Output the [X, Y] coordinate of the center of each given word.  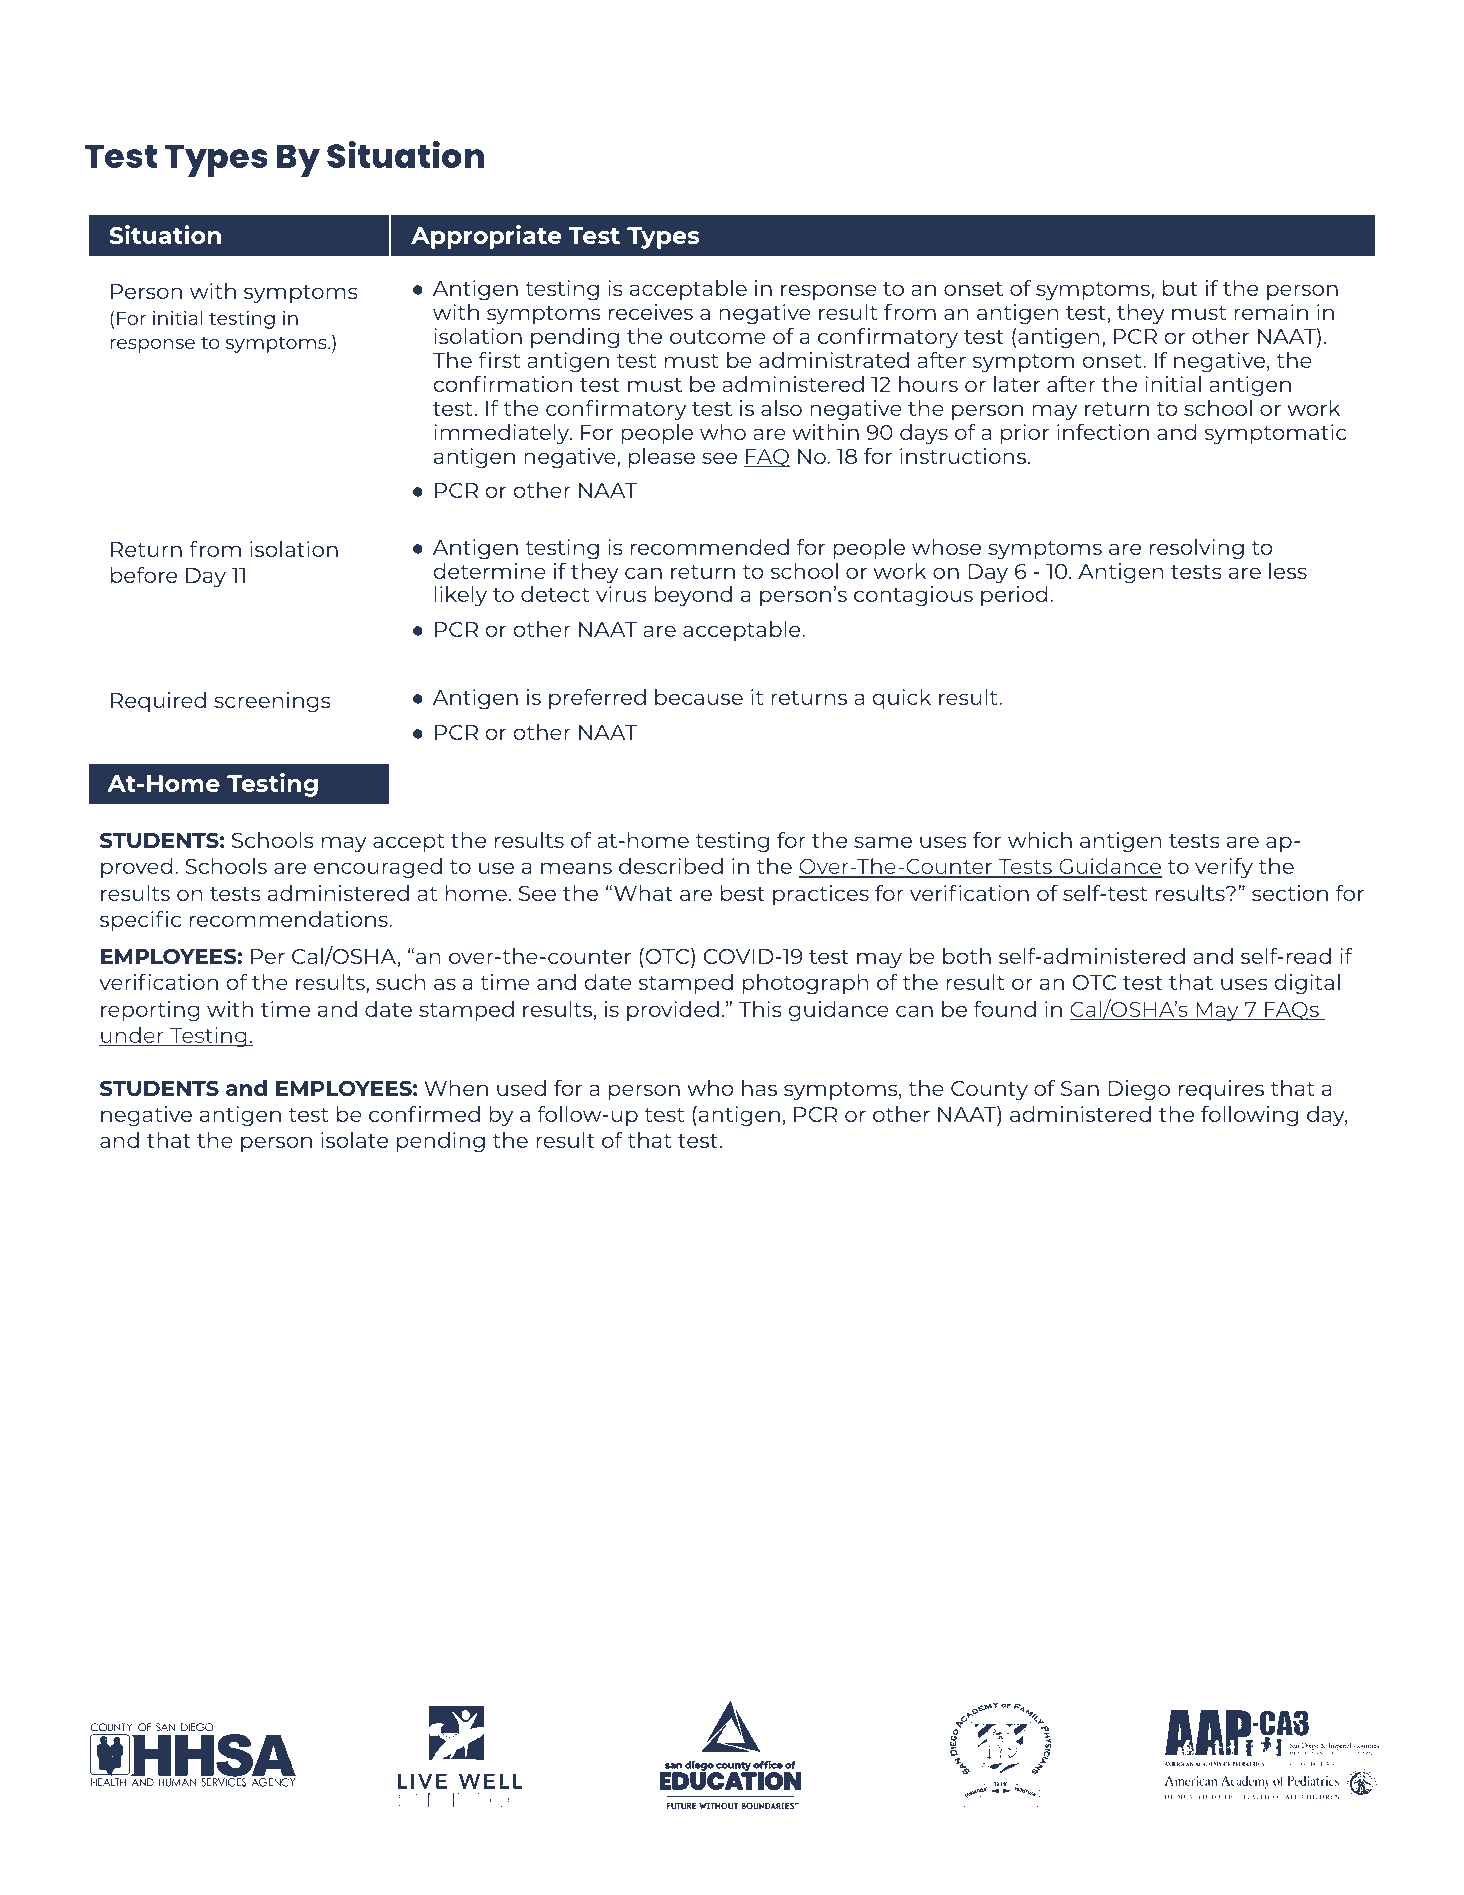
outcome [718, 337]
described [671, 866]
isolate [354, 1140]
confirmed [424, 1114]
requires [1221, 1090]
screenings [272, 702]
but [1180, 288]
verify [1224, 868]
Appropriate [486, 237]
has [759, 1088]
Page [1333, 1835]
